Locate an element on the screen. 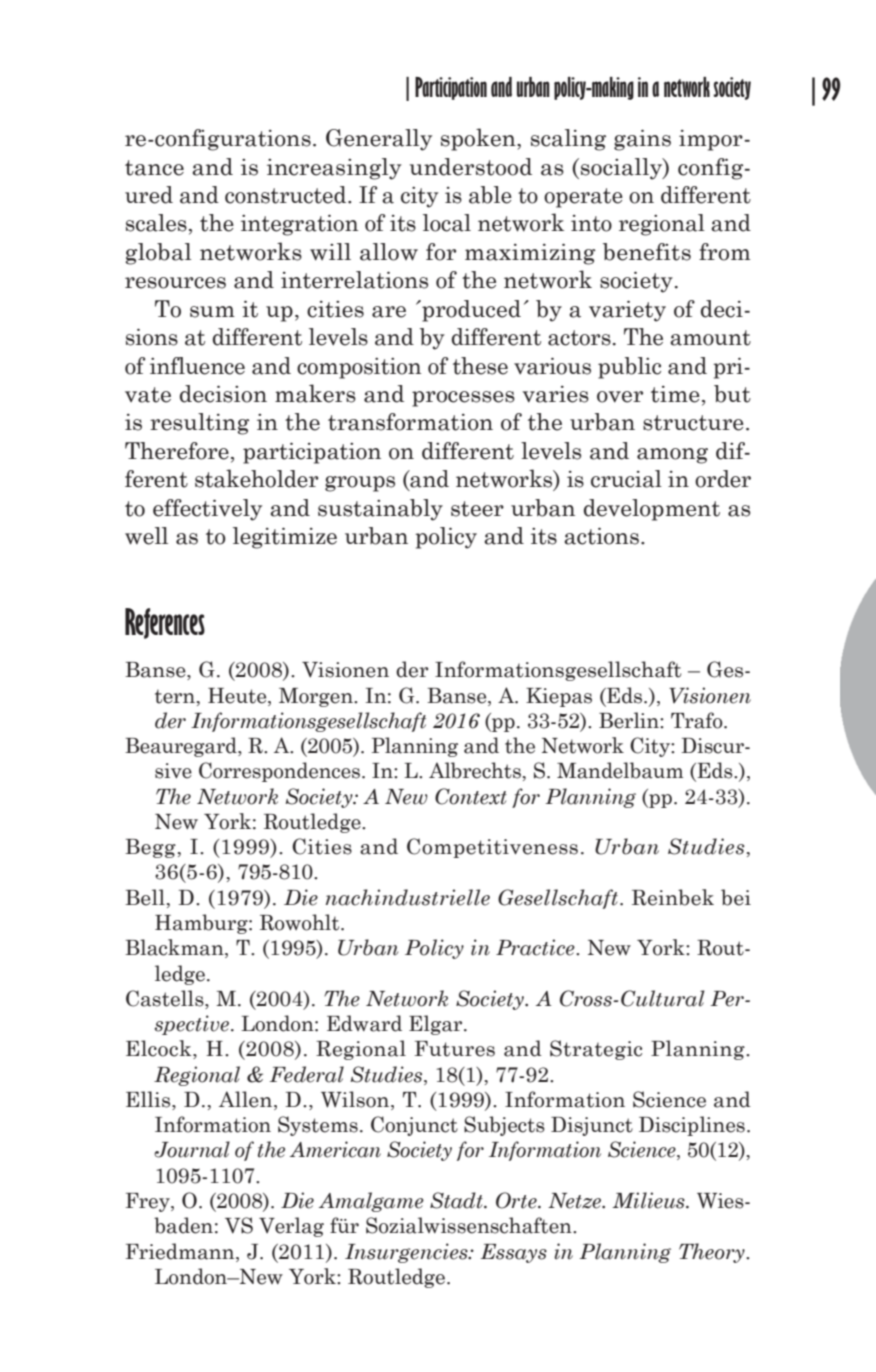 The width and height of the screenshot is (876, 1372). Begg is located at coordinates (150, 848).
